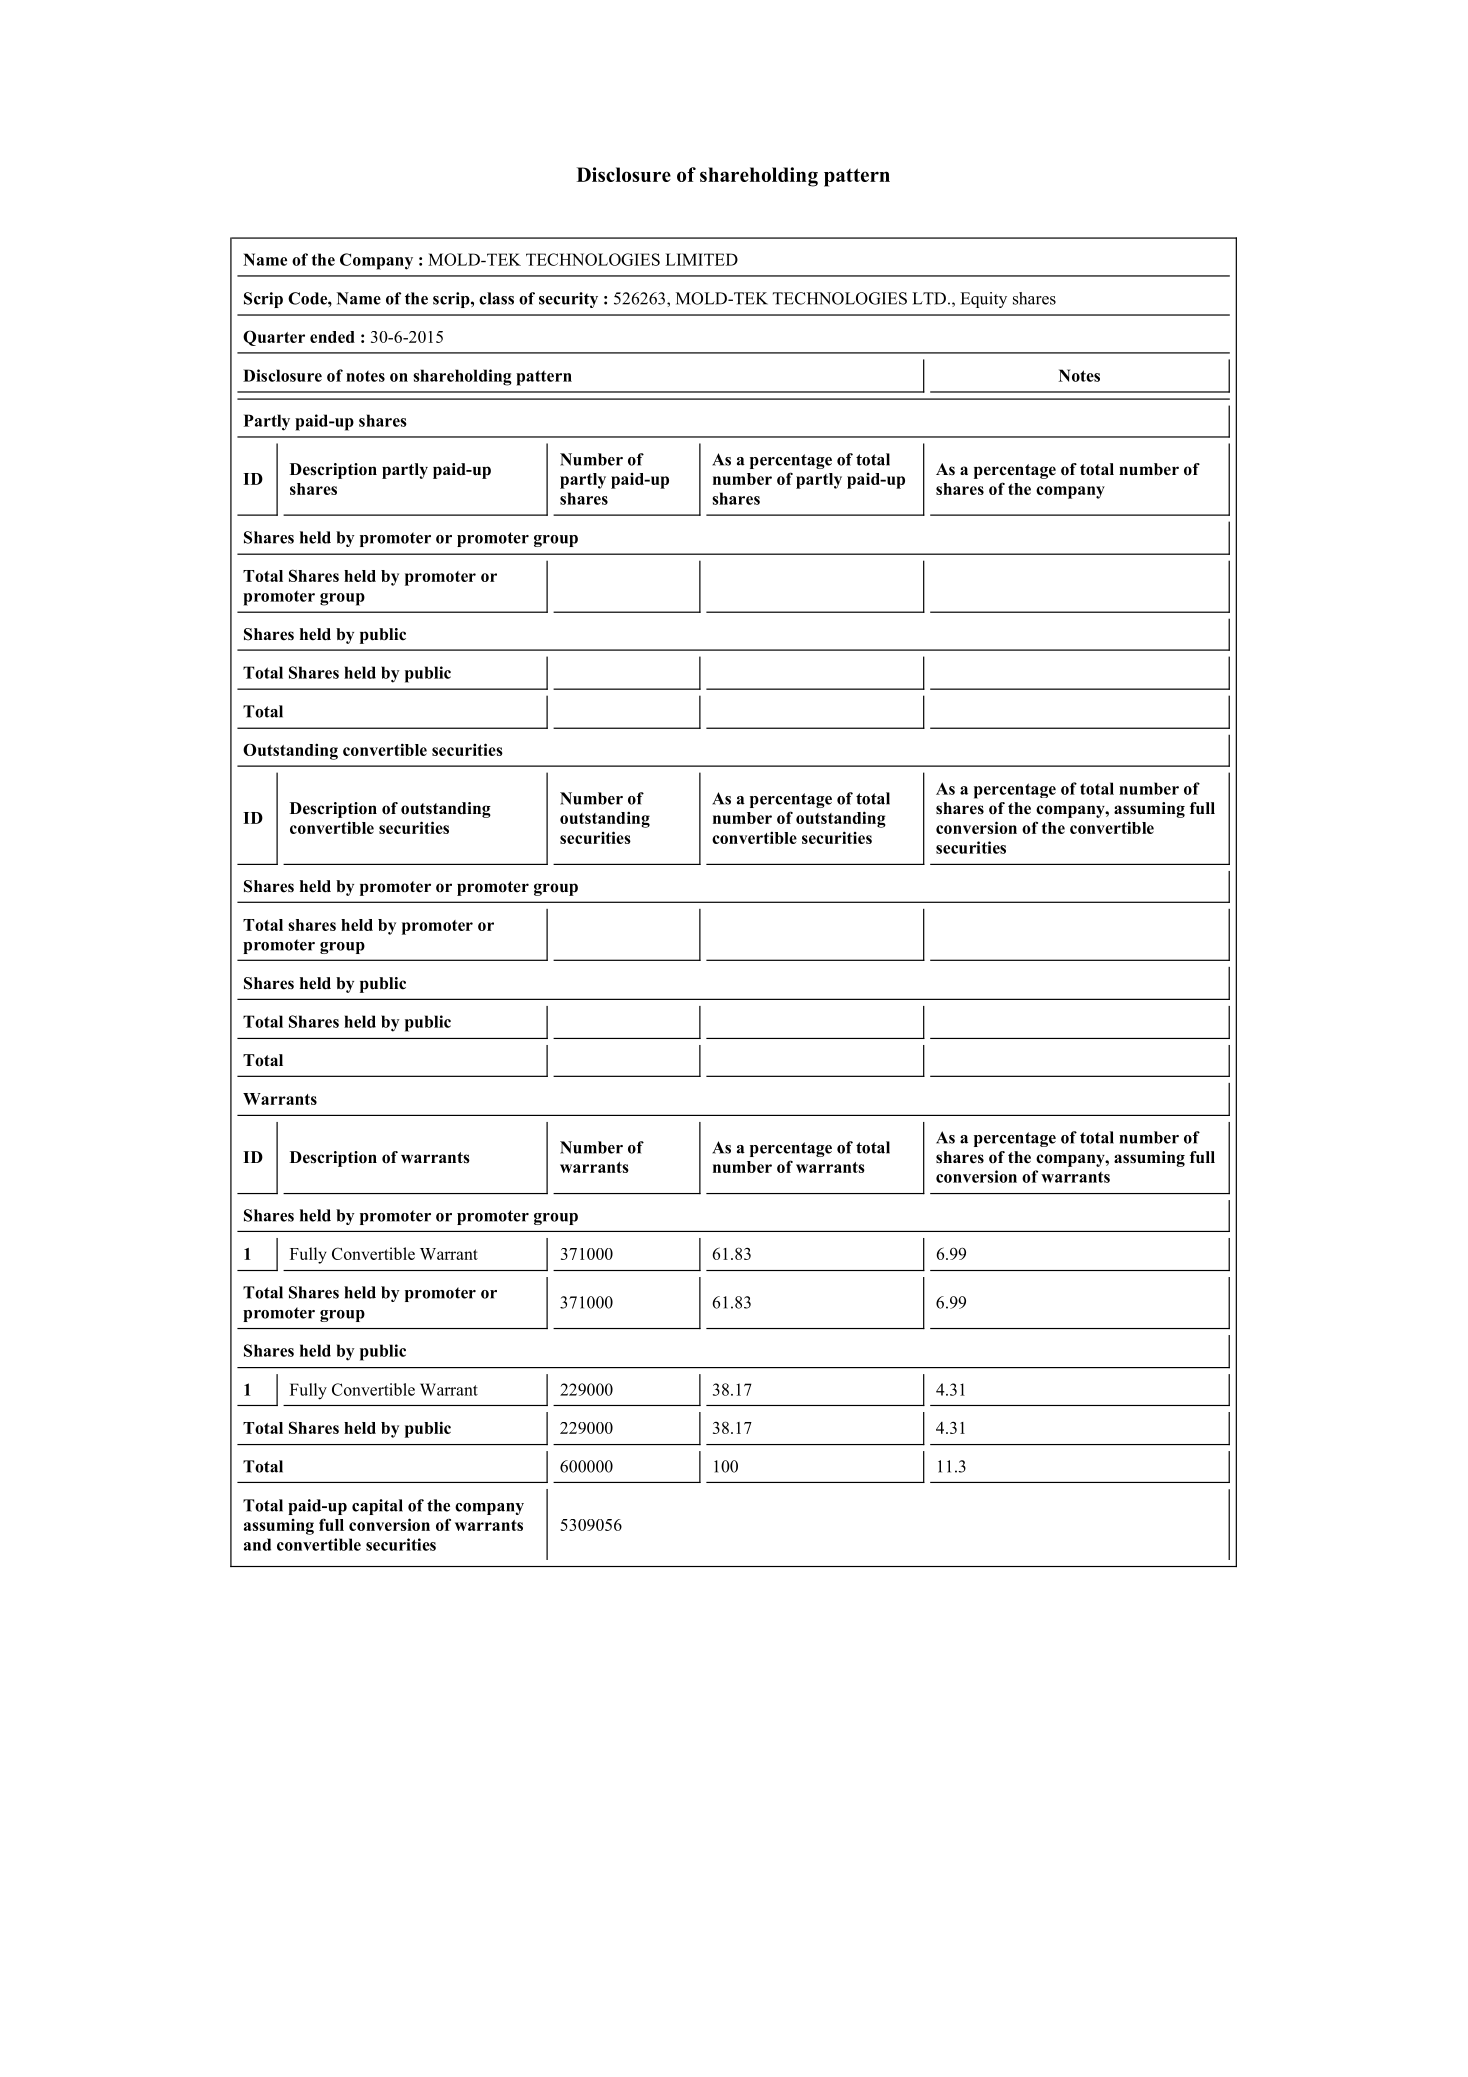  Describe the element at coordinates (983, 300) in the image. I see `Equity` at that location.
